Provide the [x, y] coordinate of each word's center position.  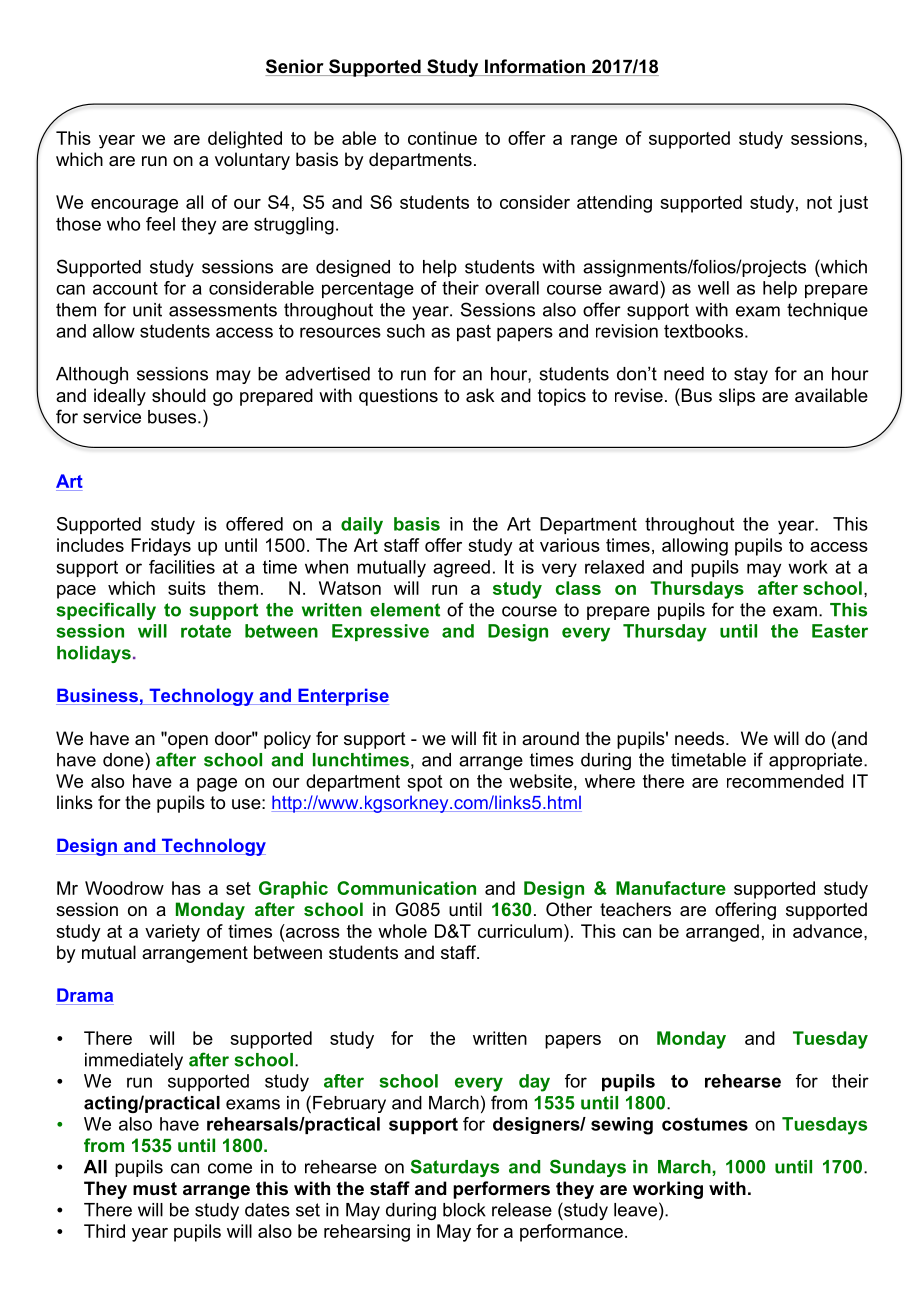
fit [489, 738]
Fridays [161, 547]
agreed [461, 569]
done [123, 760]
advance [829, 931]
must [155, 1189]
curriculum [520, 931]
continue [442, 138]
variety [172, 933]
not [819, 202]
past [474, 333]
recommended [785, 781]
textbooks [703, 331]
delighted [245, 140]
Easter [840, 631]
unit [147, 310]
